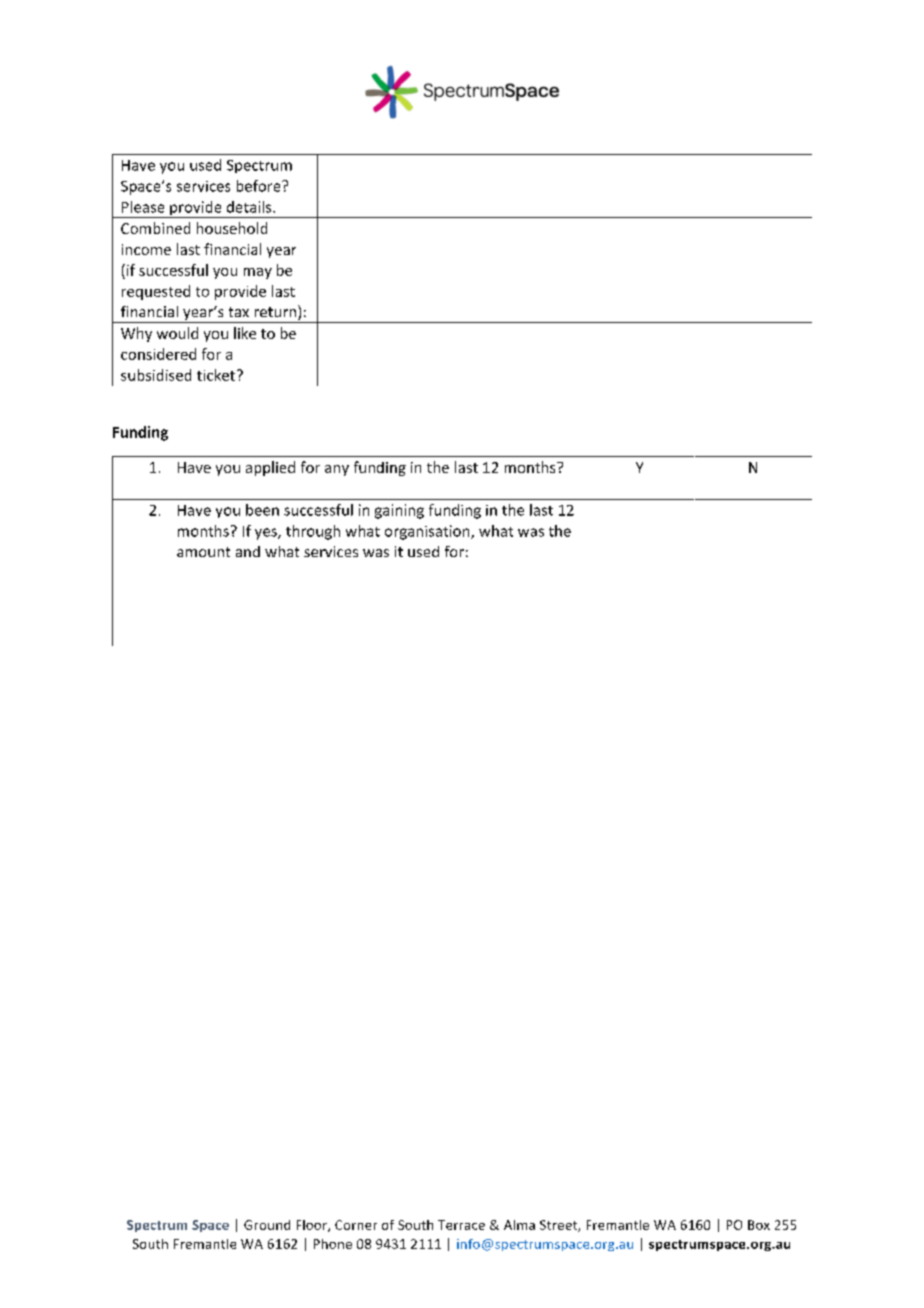  I want to click on Box, so click(759, 1225).
